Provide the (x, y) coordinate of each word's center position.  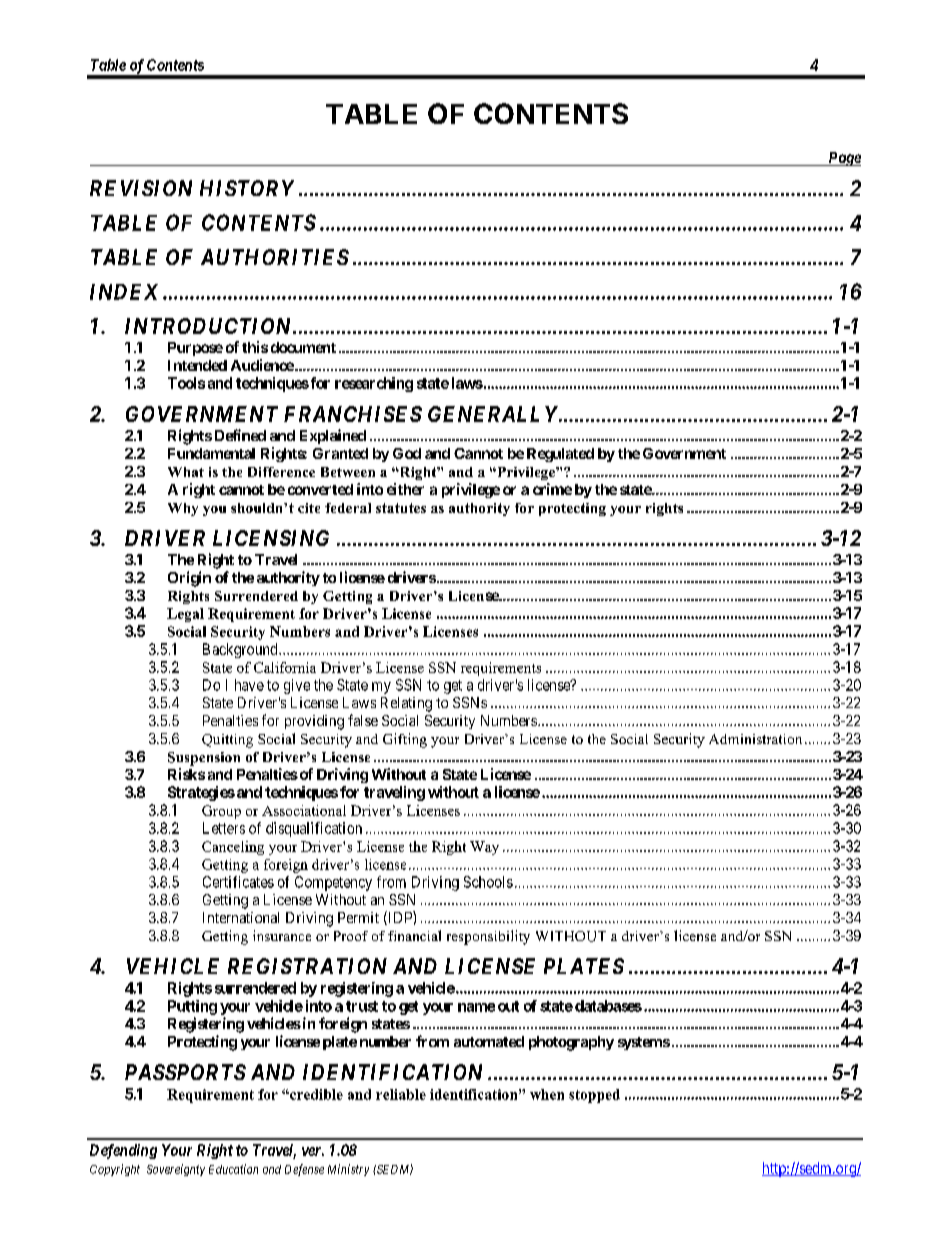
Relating (406, 704)
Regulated (560, 455)
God (407, 453)
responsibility (488, 937)
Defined (240, 435)
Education (233, 1169)
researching (374, 384)
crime (552, 489)
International (241, 917)
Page (843, 159)
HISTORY (247, 188)
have (249, 685)
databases (608, 1006)
